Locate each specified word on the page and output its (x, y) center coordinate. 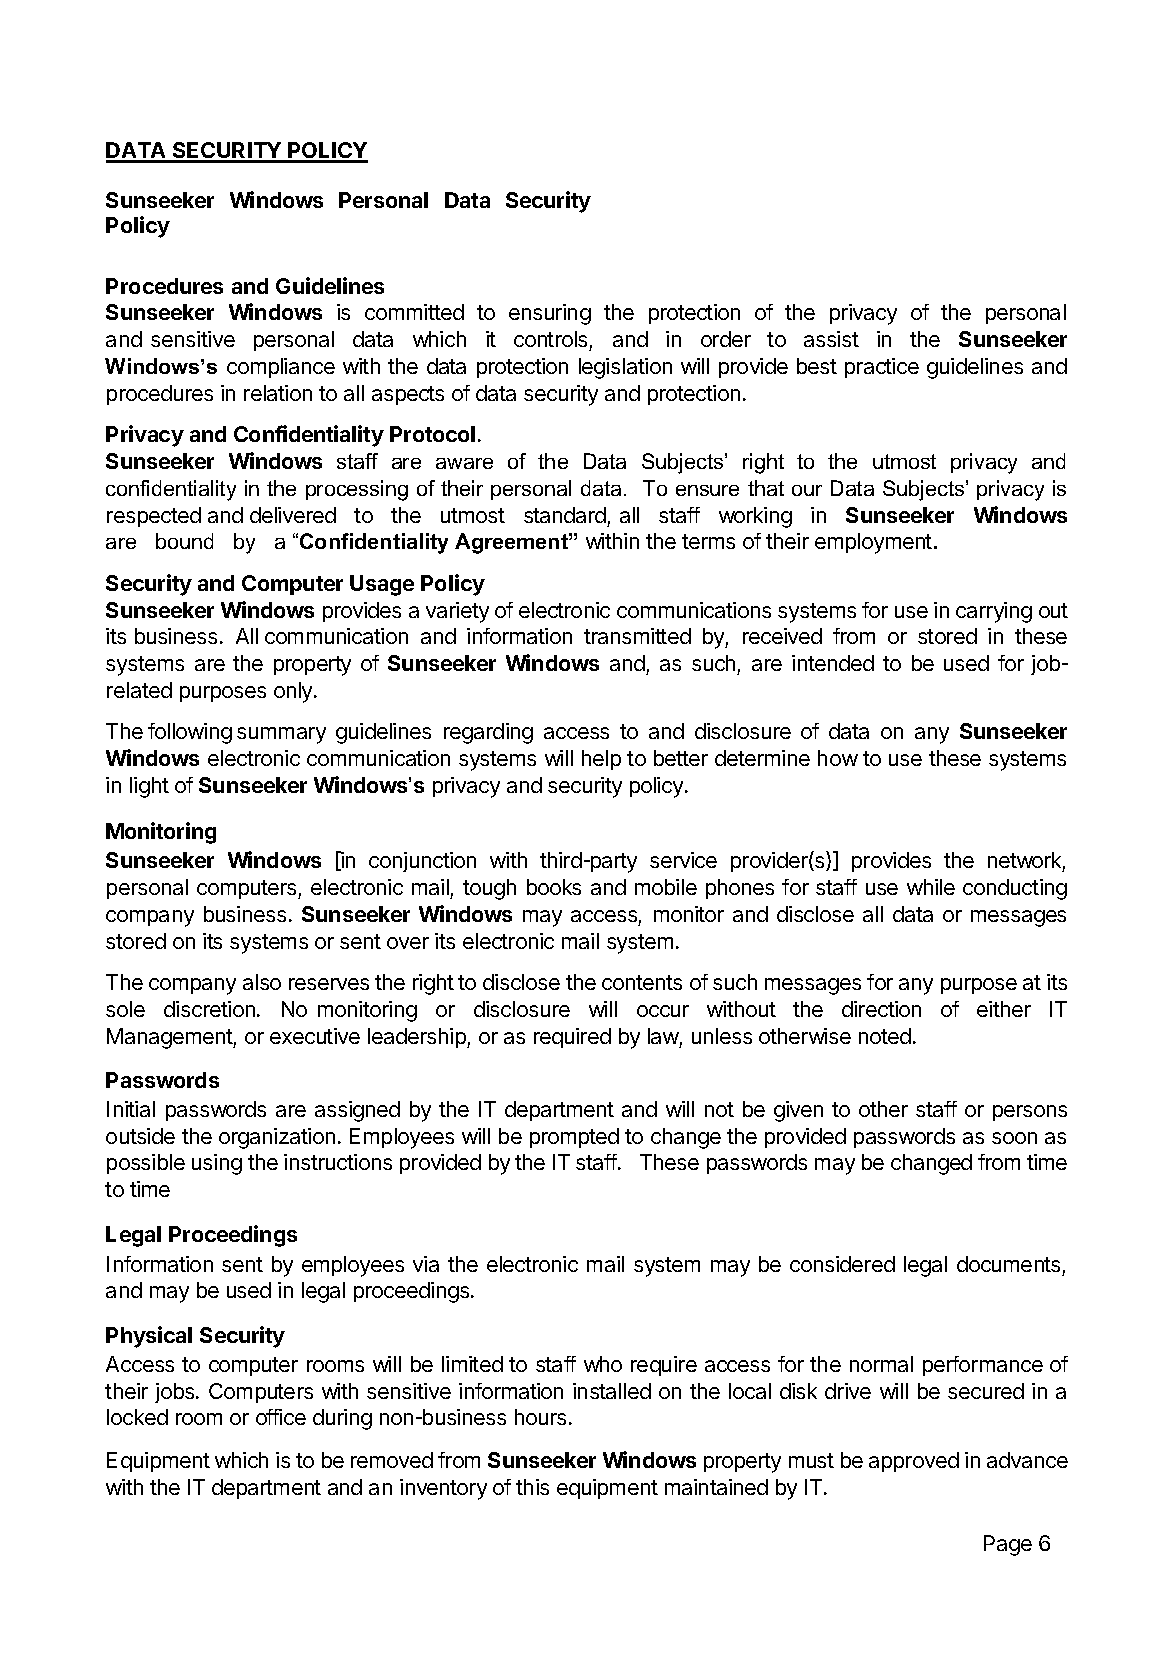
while (931, 887)
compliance (281, 368)
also (262, 982)
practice (882, 368)
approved (914, 1462)
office (281, 1417)
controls (552, 341)
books (554, 887)
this (532, 1487)
